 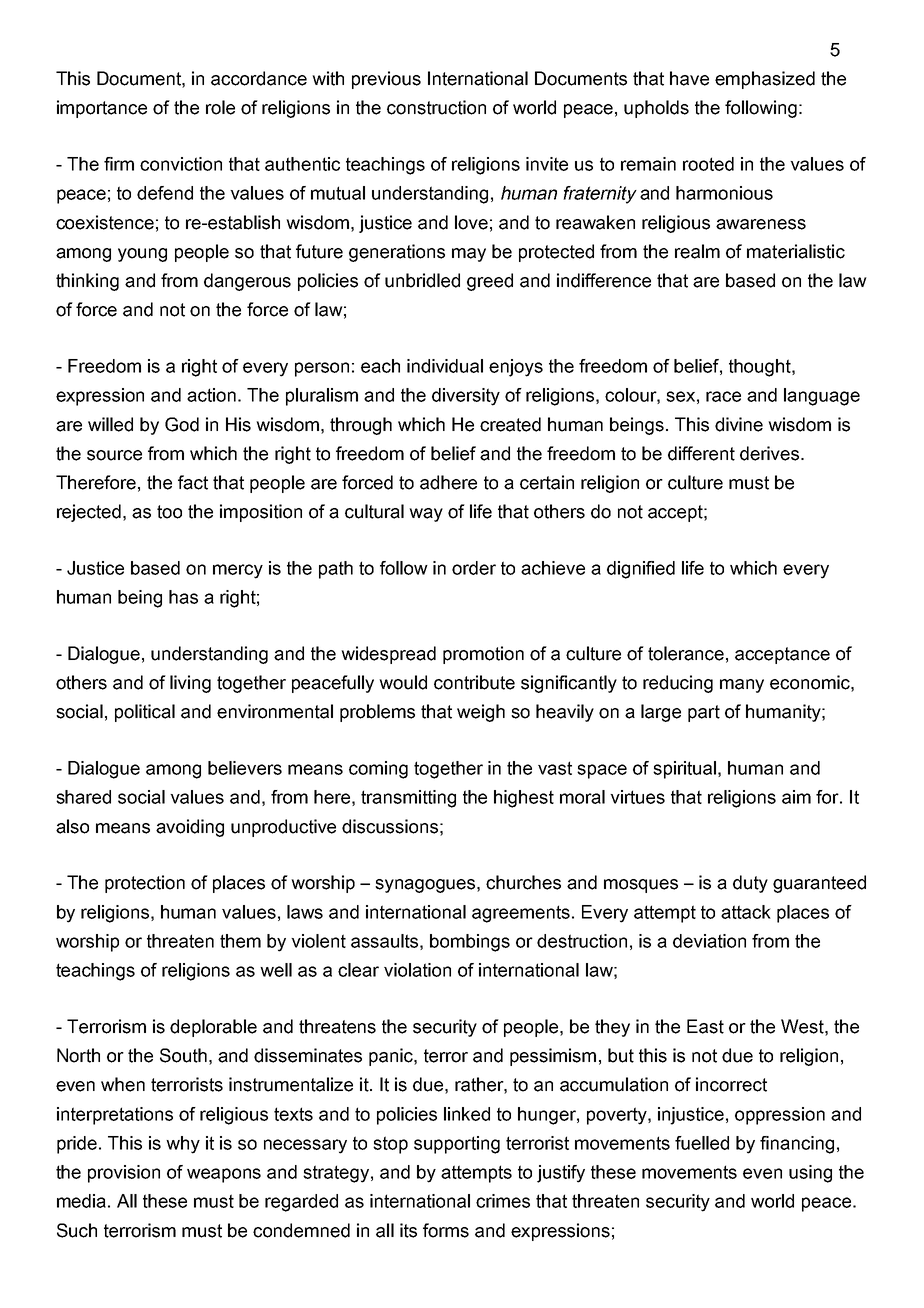 I want to click on construction, so click(x=436, y=107).
